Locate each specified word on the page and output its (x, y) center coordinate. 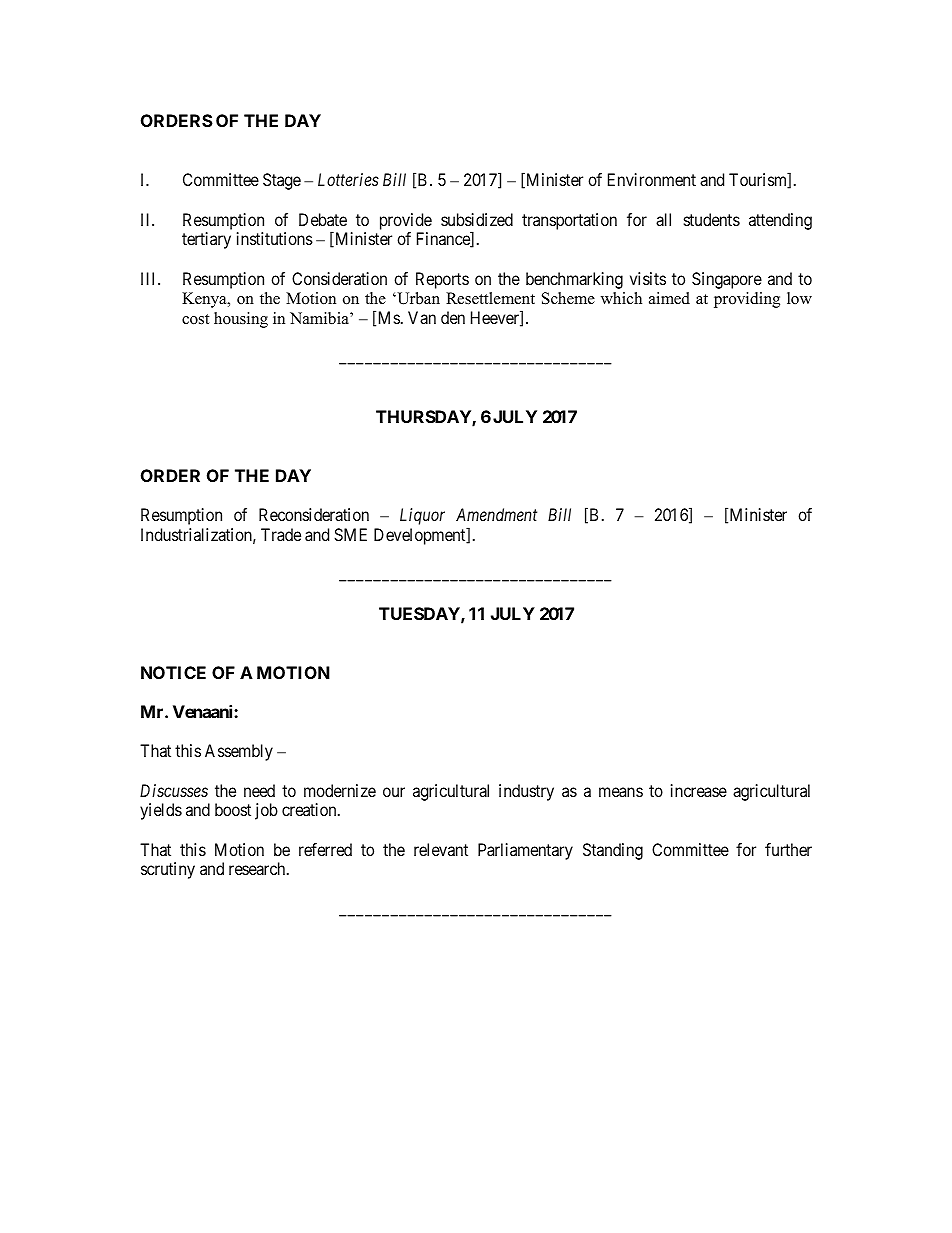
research (258, 868)
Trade (281, 534)
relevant (441, 849)
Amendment (496, 514)
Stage (282, 181)
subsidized (477, 219)
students (712, 219)
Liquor (422, 516)
